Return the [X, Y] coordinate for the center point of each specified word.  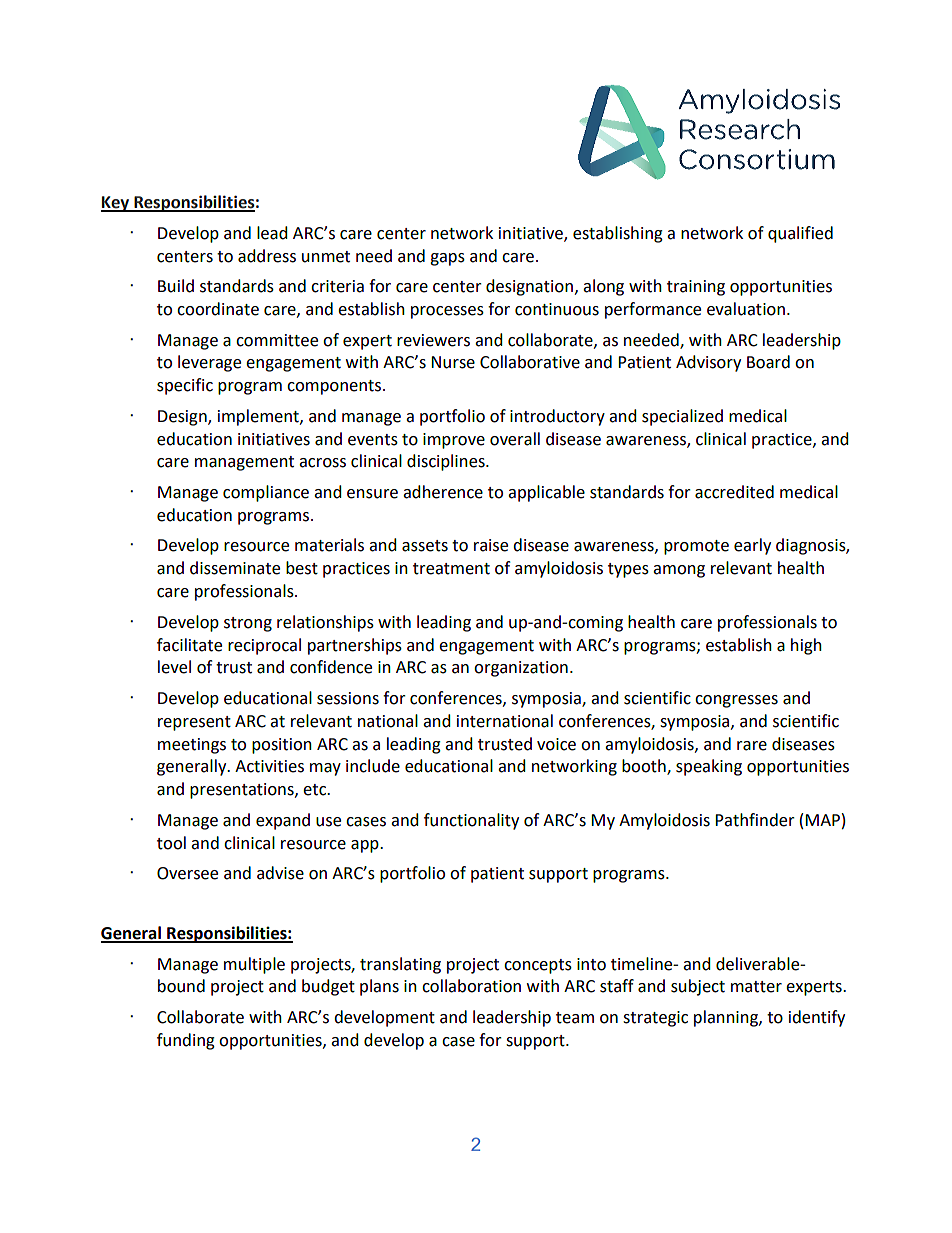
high [806, 646]
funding [186, 1041]
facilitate [189, 645]
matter [756, 987]
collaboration [471, 986]
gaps [447, 259]
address [267, 256]
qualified [800, 234]
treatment [451, 569]
